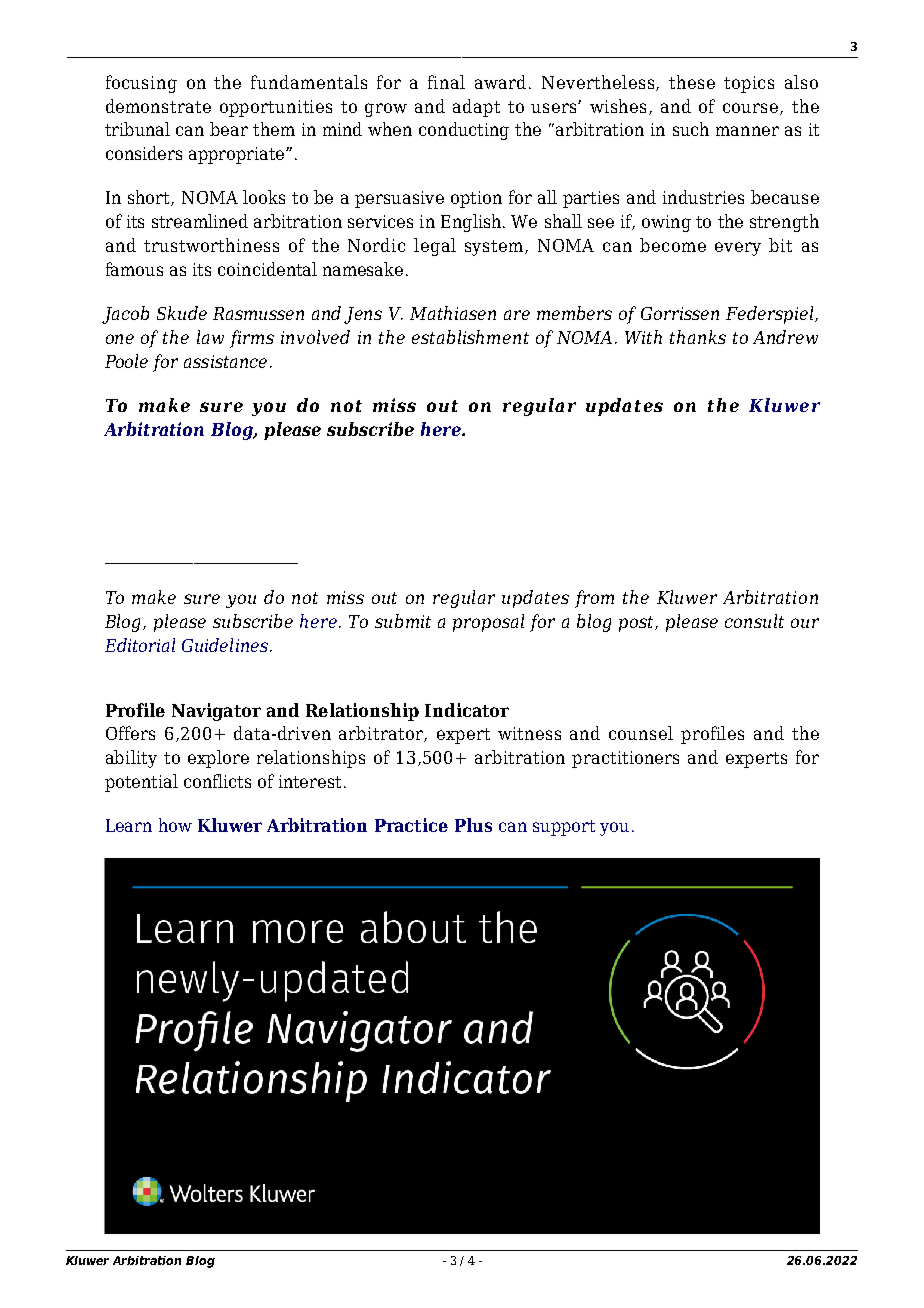  What do you see at coordinates (752, 109) in the document?
I see `course` at bounding box center [752, 109].
